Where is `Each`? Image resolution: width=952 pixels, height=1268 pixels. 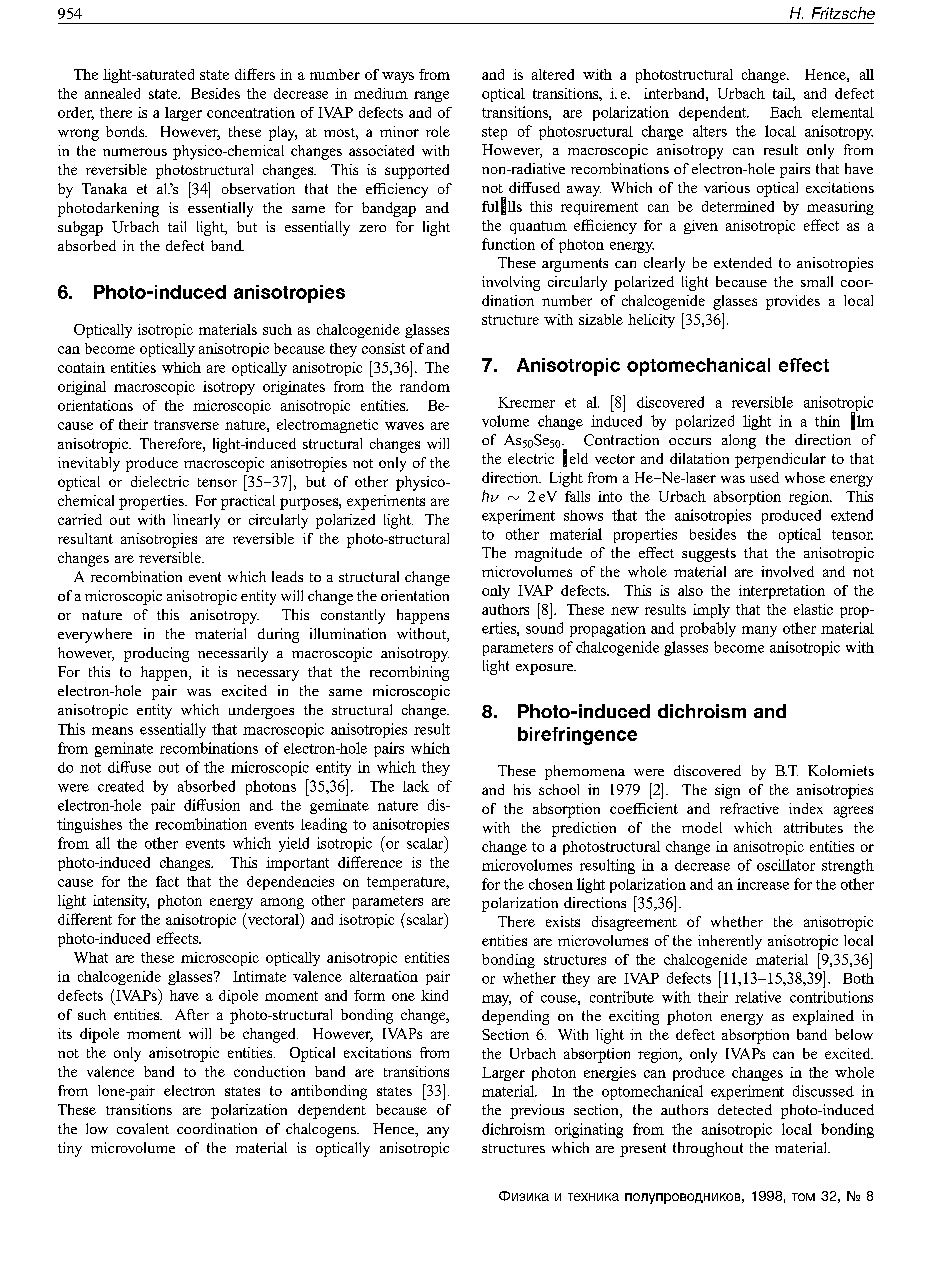 Each is located at coordinates (786, 112).
